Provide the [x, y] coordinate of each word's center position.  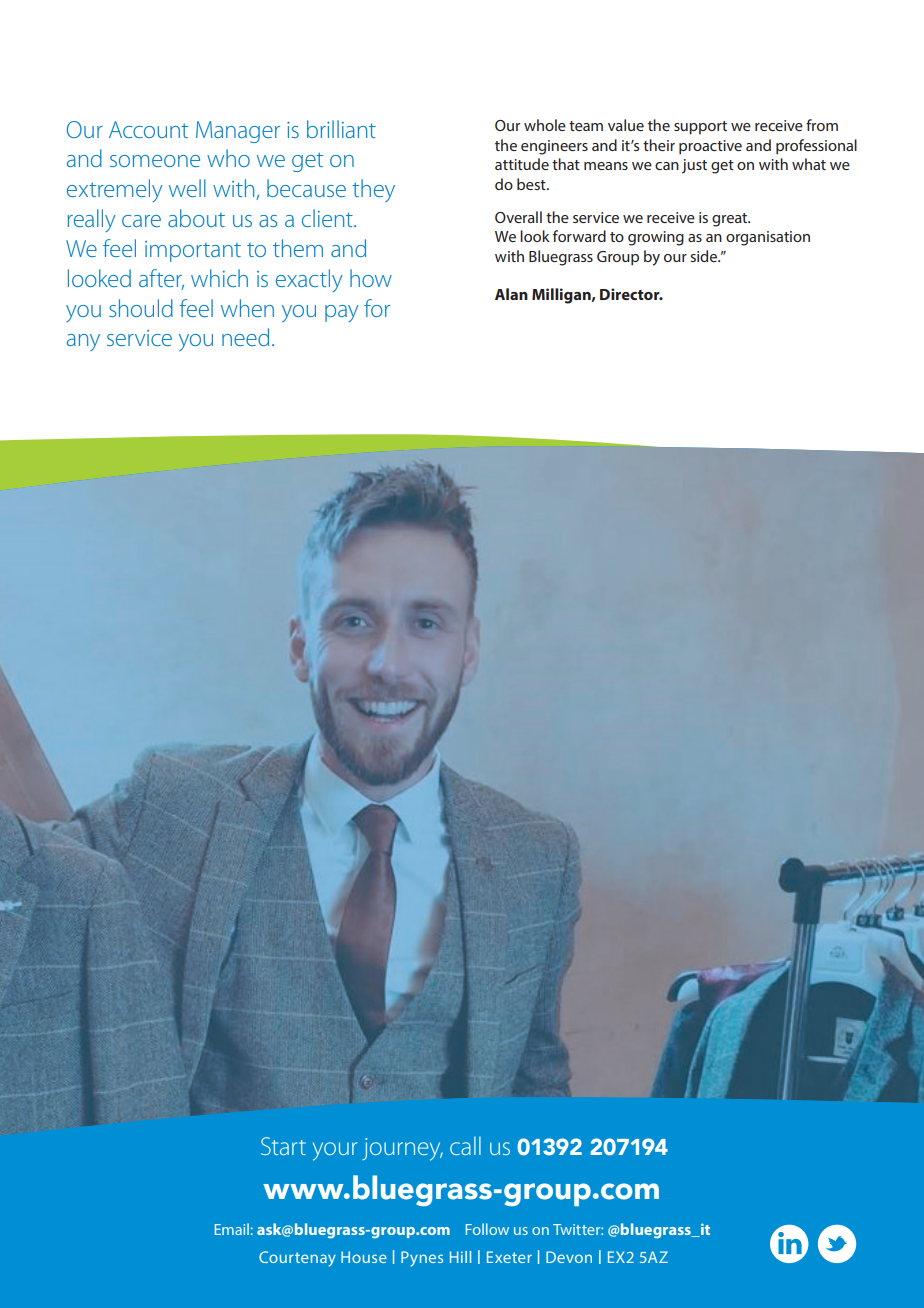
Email [232, 1229]
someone [155, 161]
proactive [710, 147]
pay [342, 313]
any [83, 342]
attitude [522, 164]
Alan [511, 294]
